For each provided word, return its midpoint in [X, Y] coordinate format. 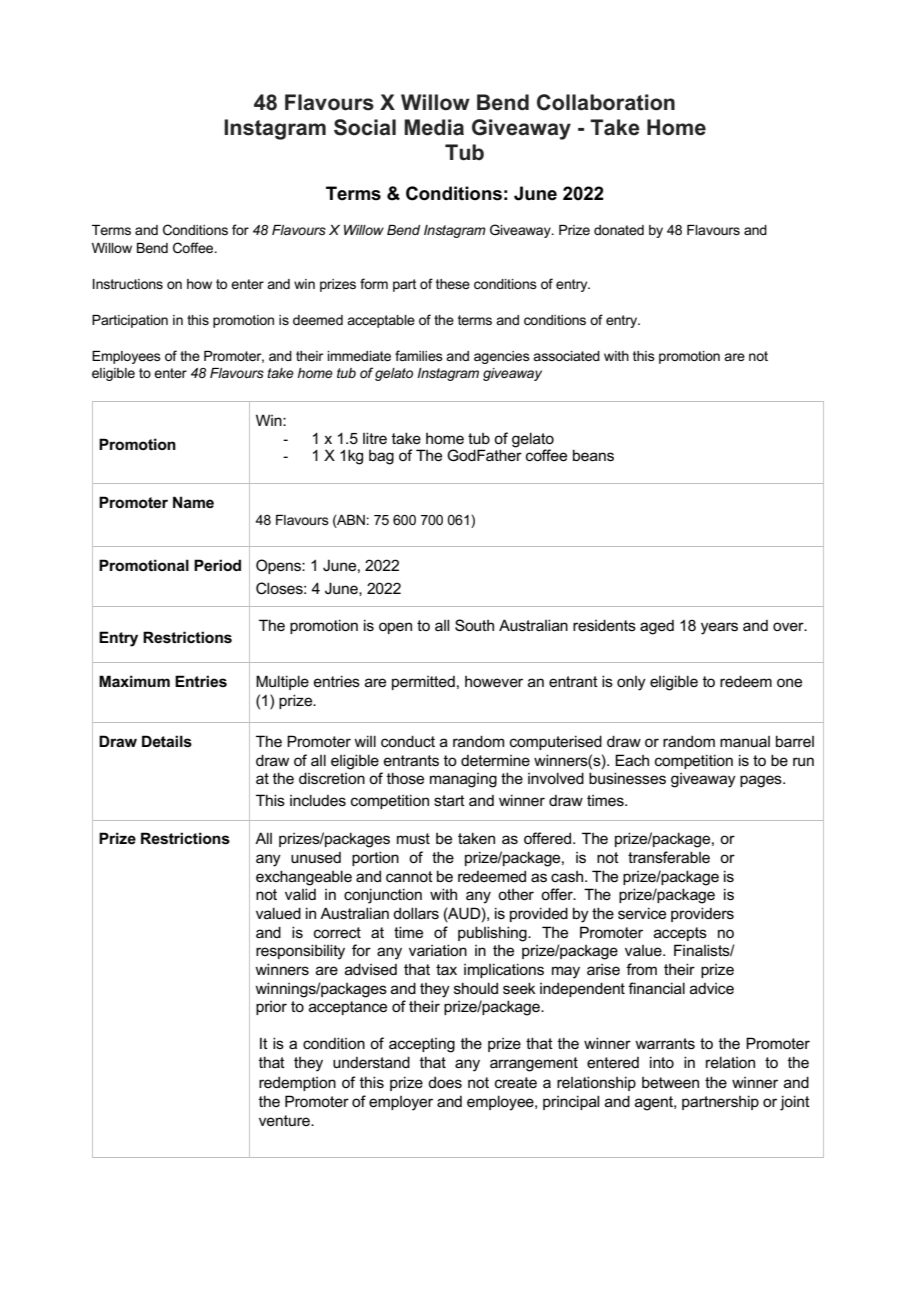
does [445, 1082]
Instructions [128, 284]
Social [365, 127]
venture [285, 1120]
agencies [502, 357]
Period [217, 565]
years [719, 628]
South [474, 625]
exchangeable [304, 878]
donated [619, 230]
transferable [669, 857]
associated [566, 356]
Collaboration [606, 102]
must [413, 838]
